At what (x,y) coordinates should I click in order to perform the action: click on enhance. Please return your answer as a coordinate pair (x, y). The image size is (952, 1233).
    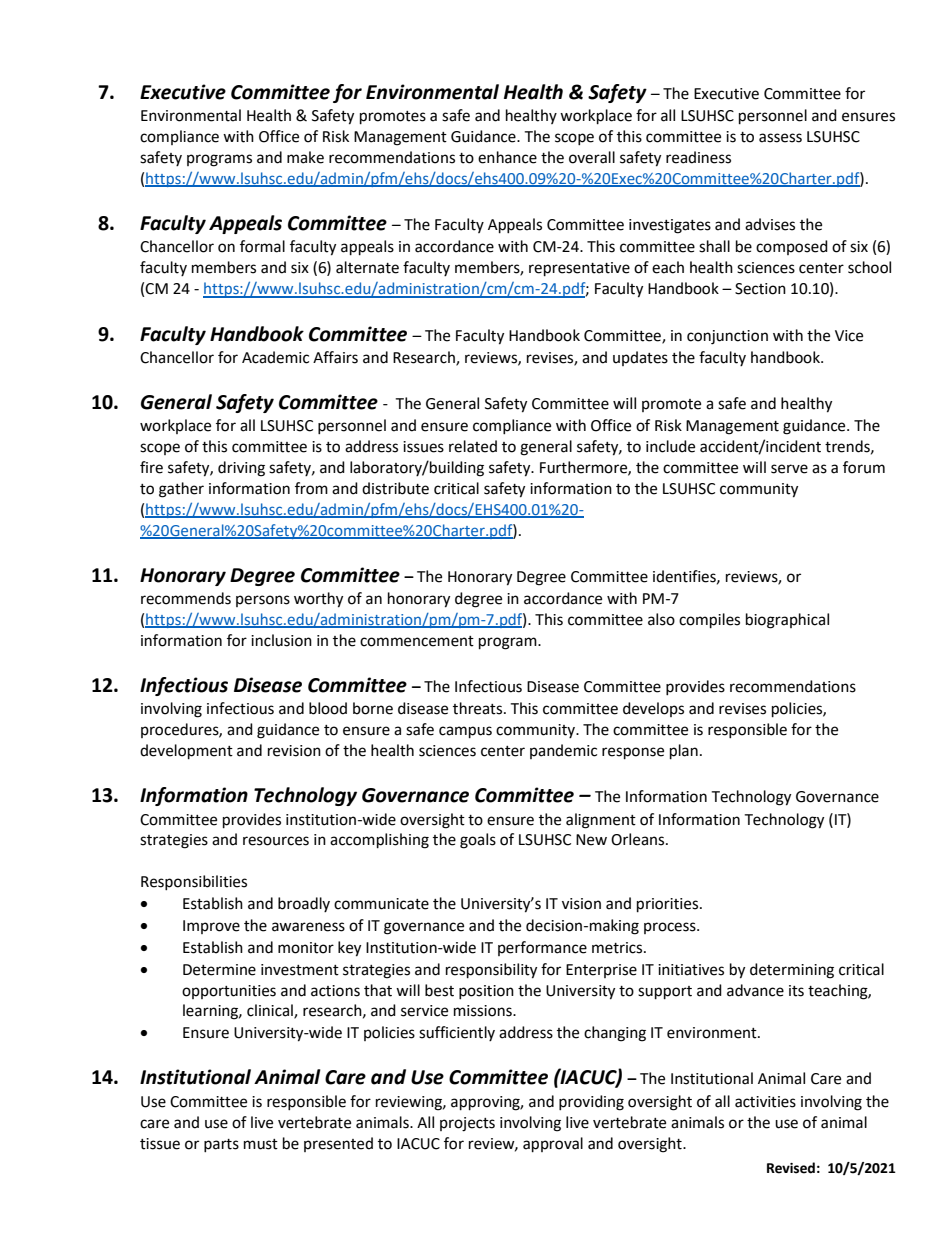
    Looking at the image, I should click on (507, 157).
